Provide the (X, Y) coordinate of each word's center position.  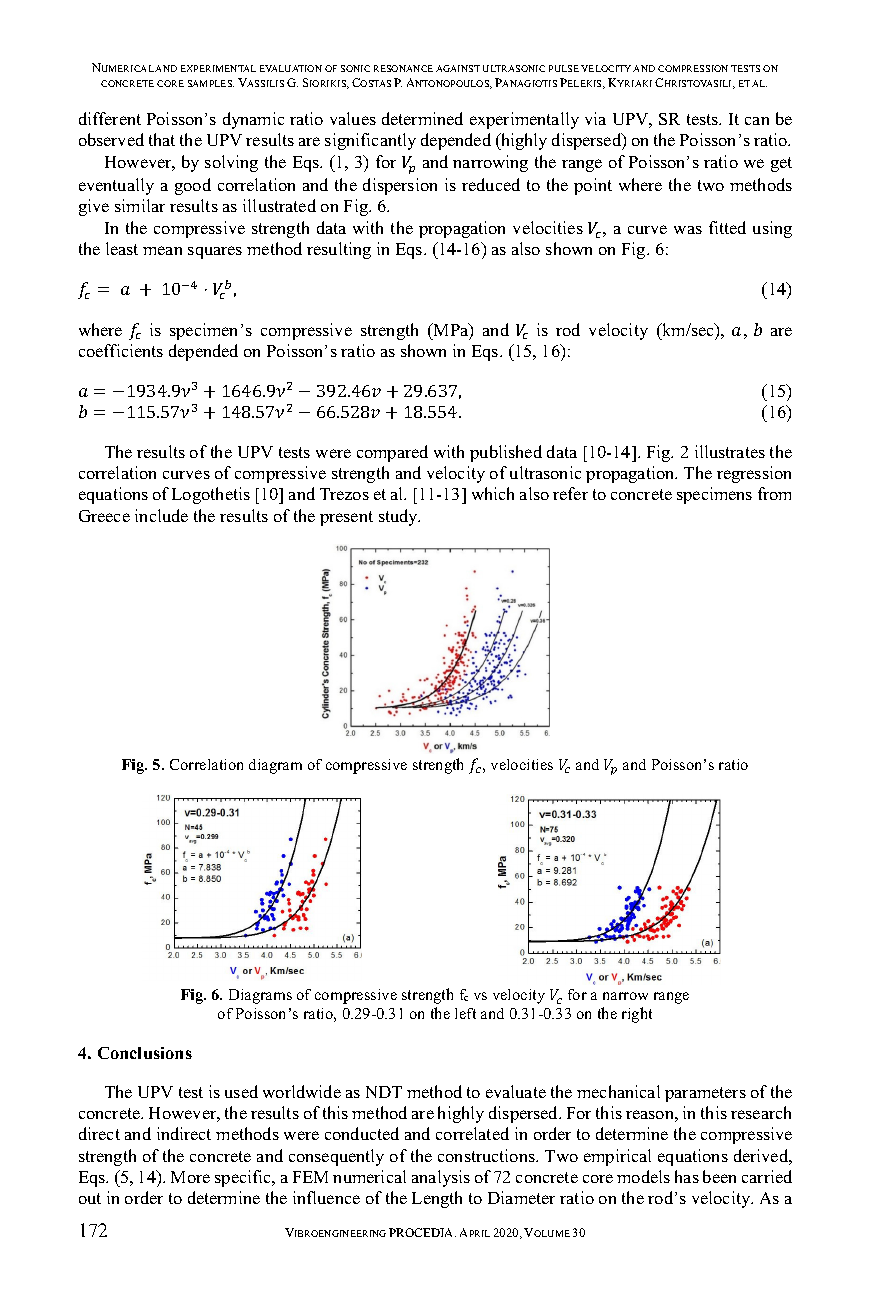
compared (392, 453)
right (637, 1015)
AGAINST (458, 68)
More (190, 1177)
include (161, 515)
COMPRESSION (693, 68)
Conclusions (145, 1053)
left (465, 1013)
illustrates (730, 451)
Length (437, 1199)
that (162, 139)
